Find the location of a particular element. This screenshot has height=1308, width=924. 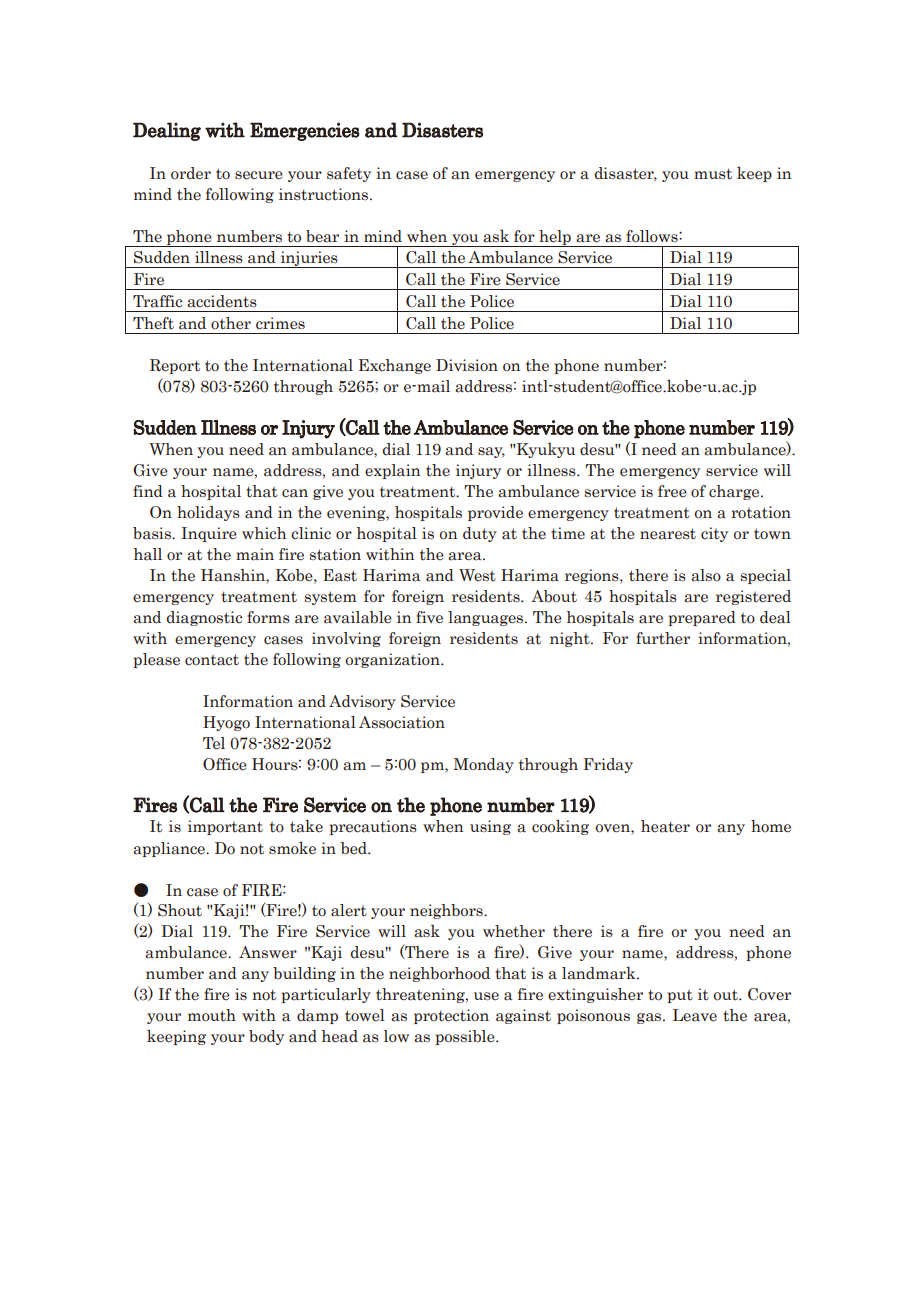

also is located at coordinates (706, 575).
